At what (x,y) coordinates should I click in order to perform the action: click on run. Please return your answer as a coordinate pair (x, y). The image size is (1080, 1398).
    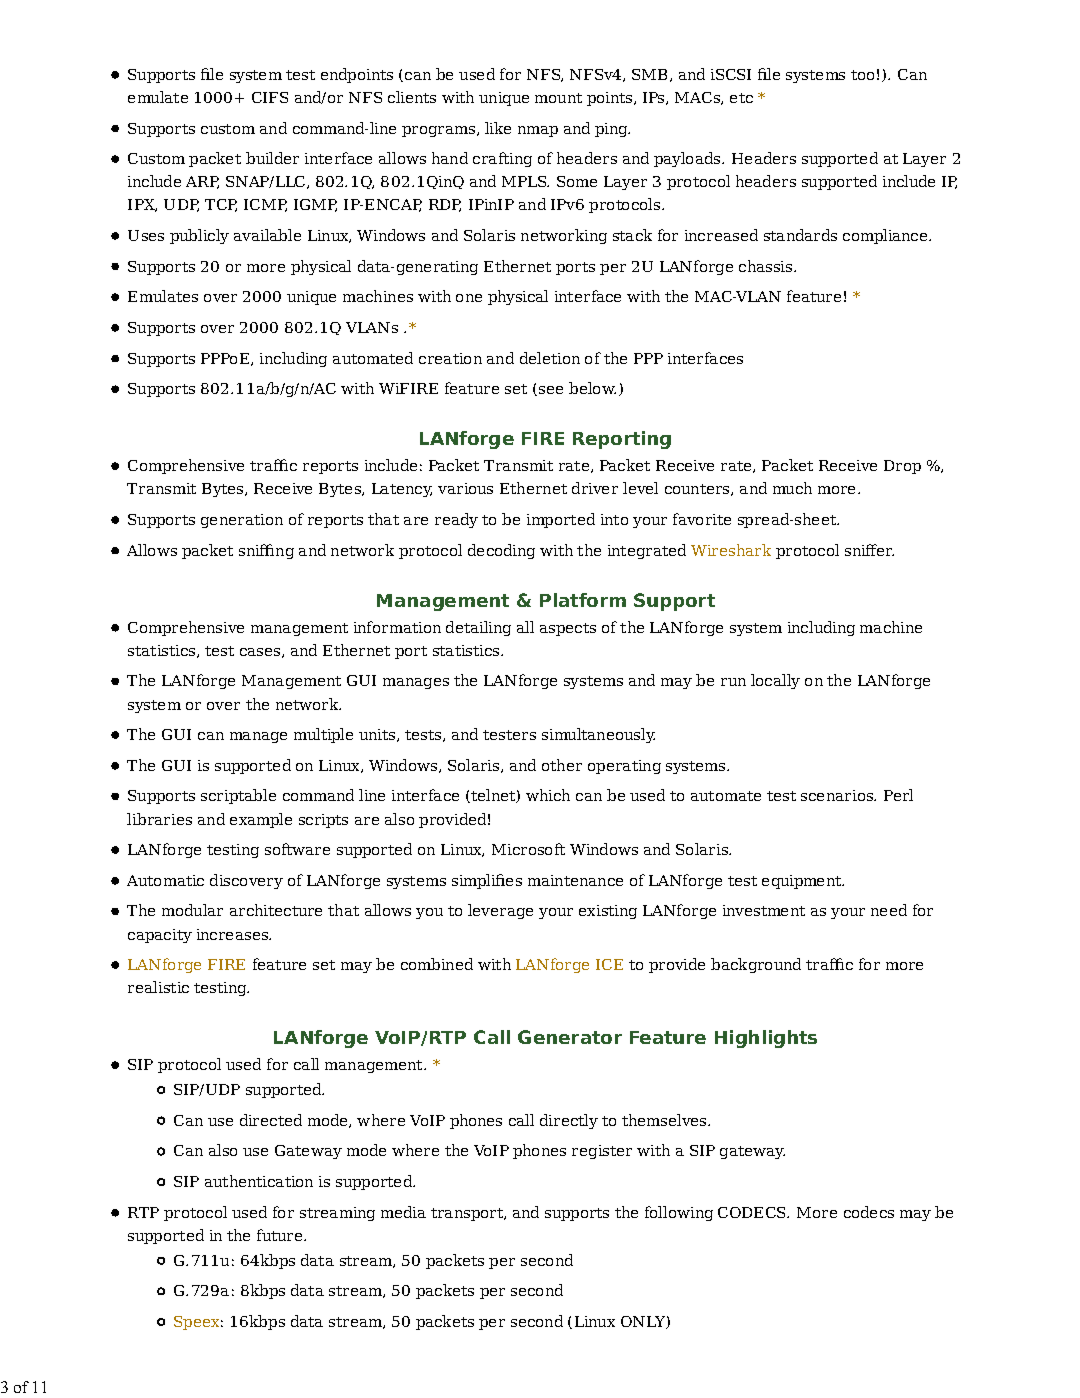
    Looking at the image, I should click on (733, 682).
